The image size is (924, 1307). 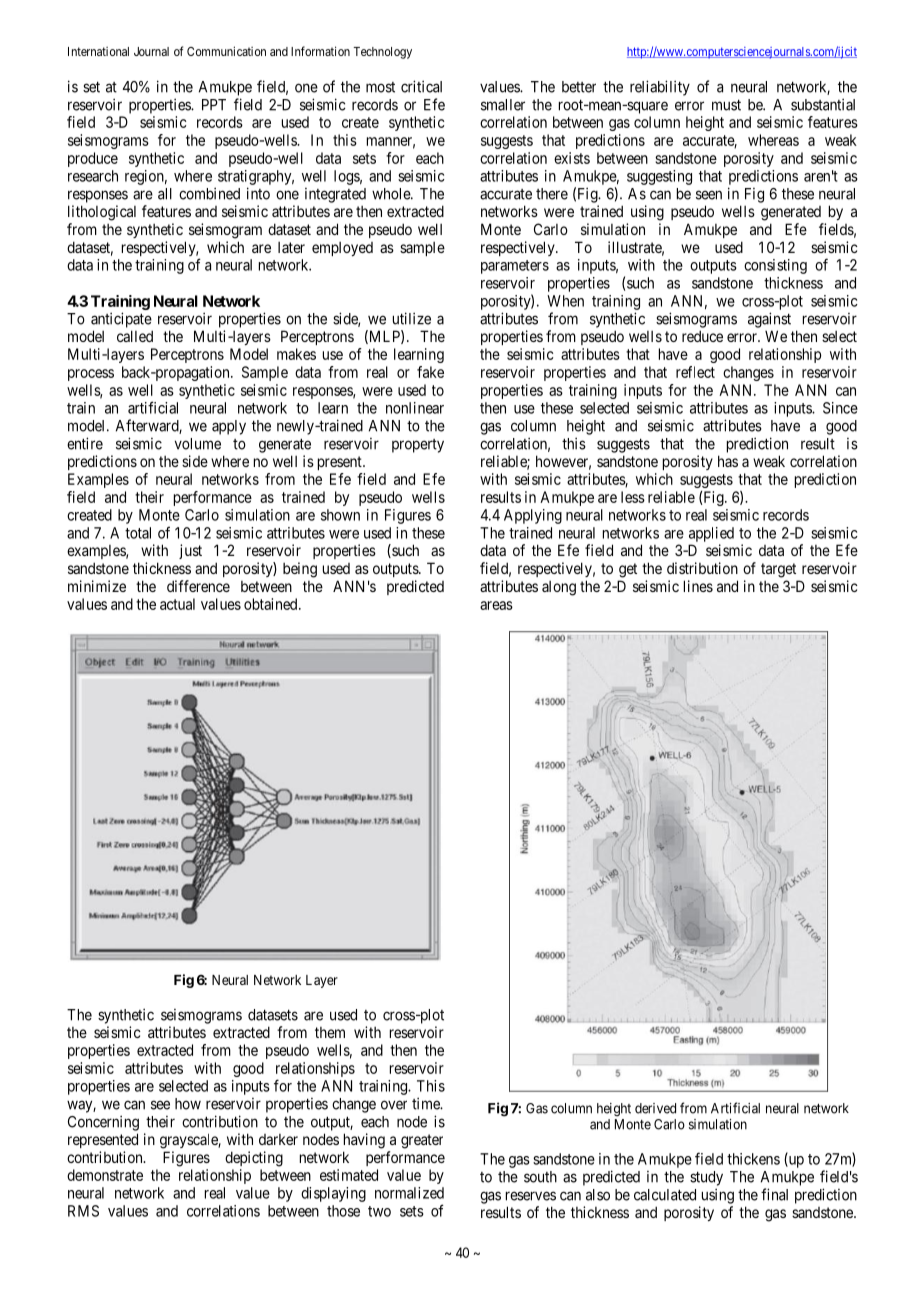 What do you see at coordinates (655, 1108) in the image?
I see `derived` at bounding box center [655, 1108].
